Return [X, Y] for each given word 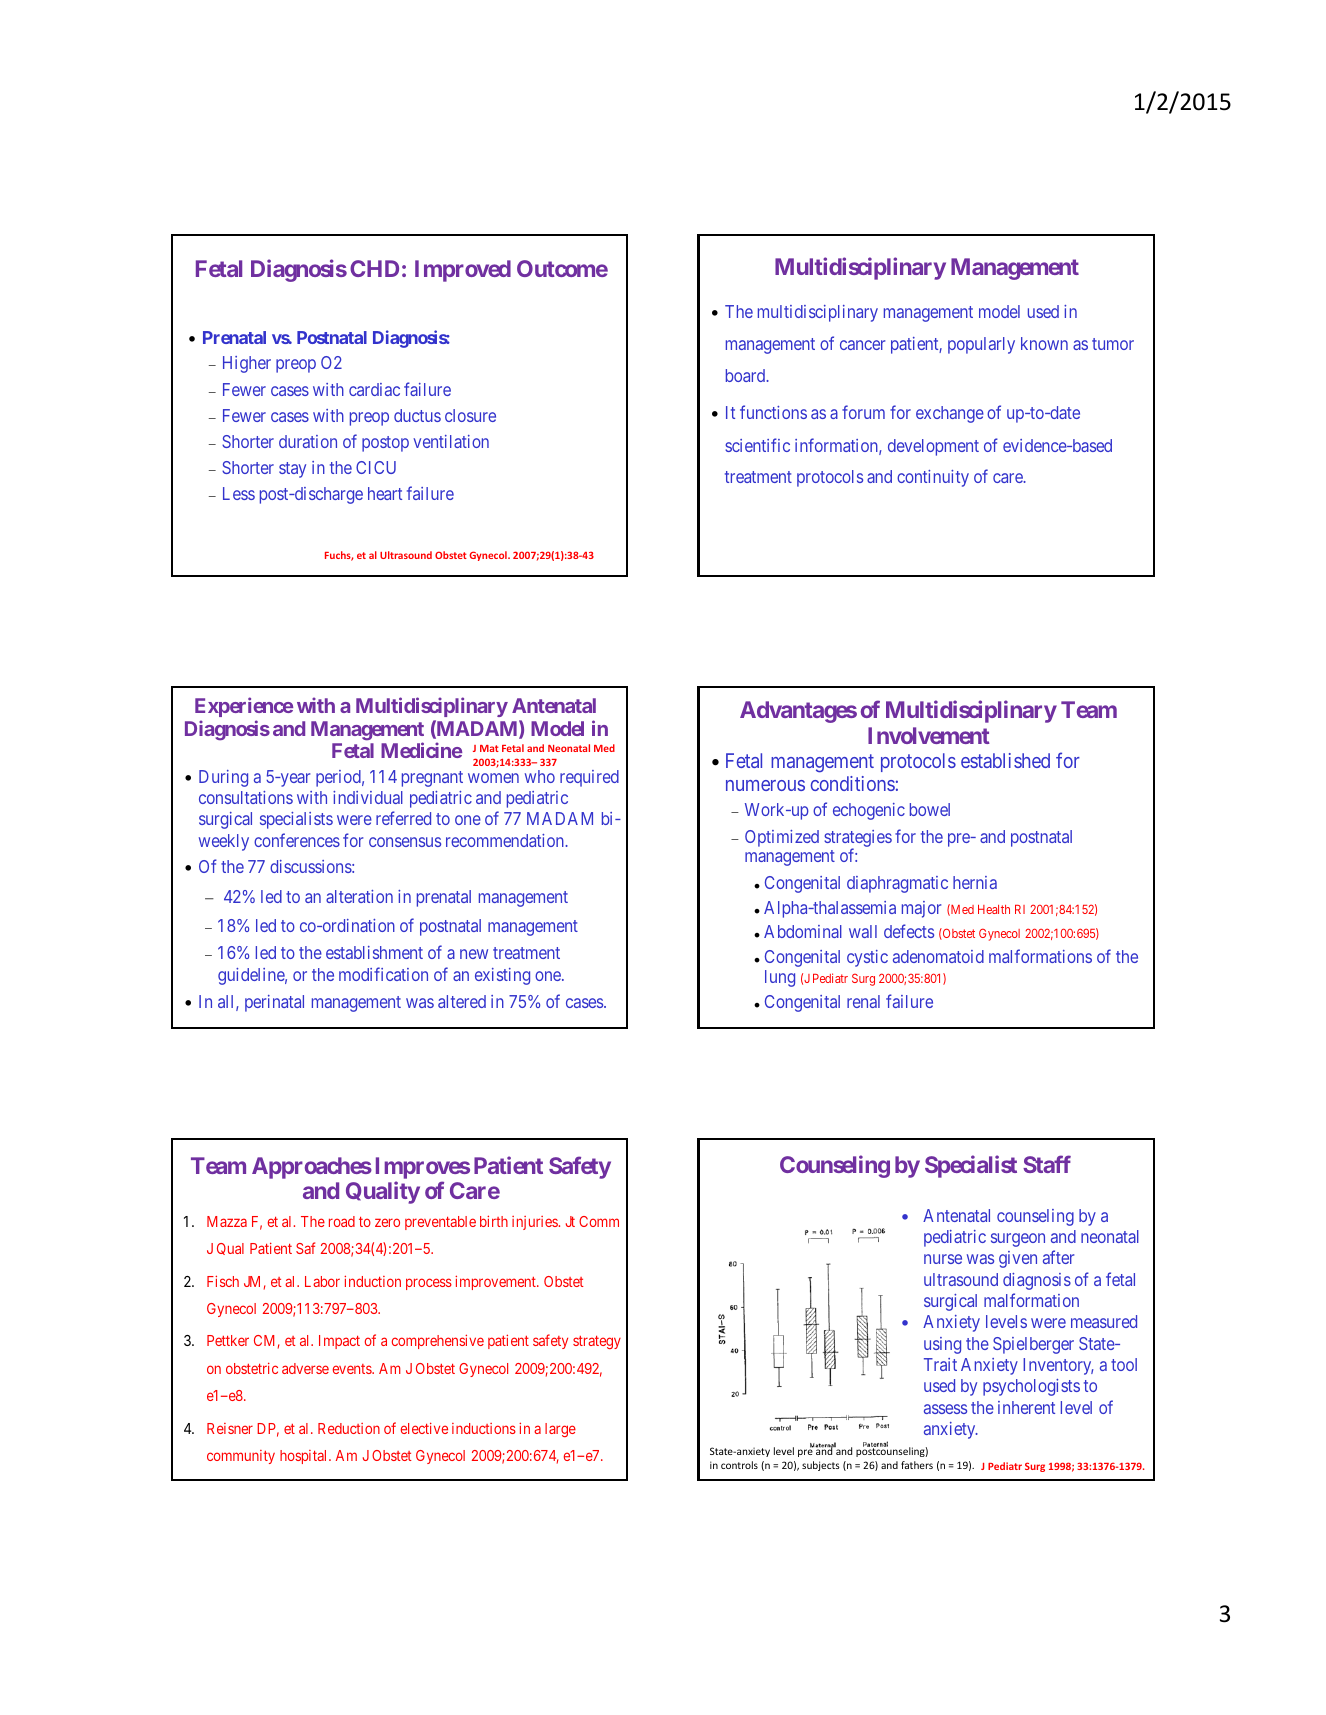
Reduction [349, 1428]
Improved [463, 271]
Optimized [782, 838]
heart [385, 493]
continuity [933, 478]
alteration [359, 896]
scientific [757, 445]
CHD [374, 268]
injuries [535, 1223]
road [342, 1221]
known [1044, 343]
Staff [1047, 1164]
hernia [975, 882]
